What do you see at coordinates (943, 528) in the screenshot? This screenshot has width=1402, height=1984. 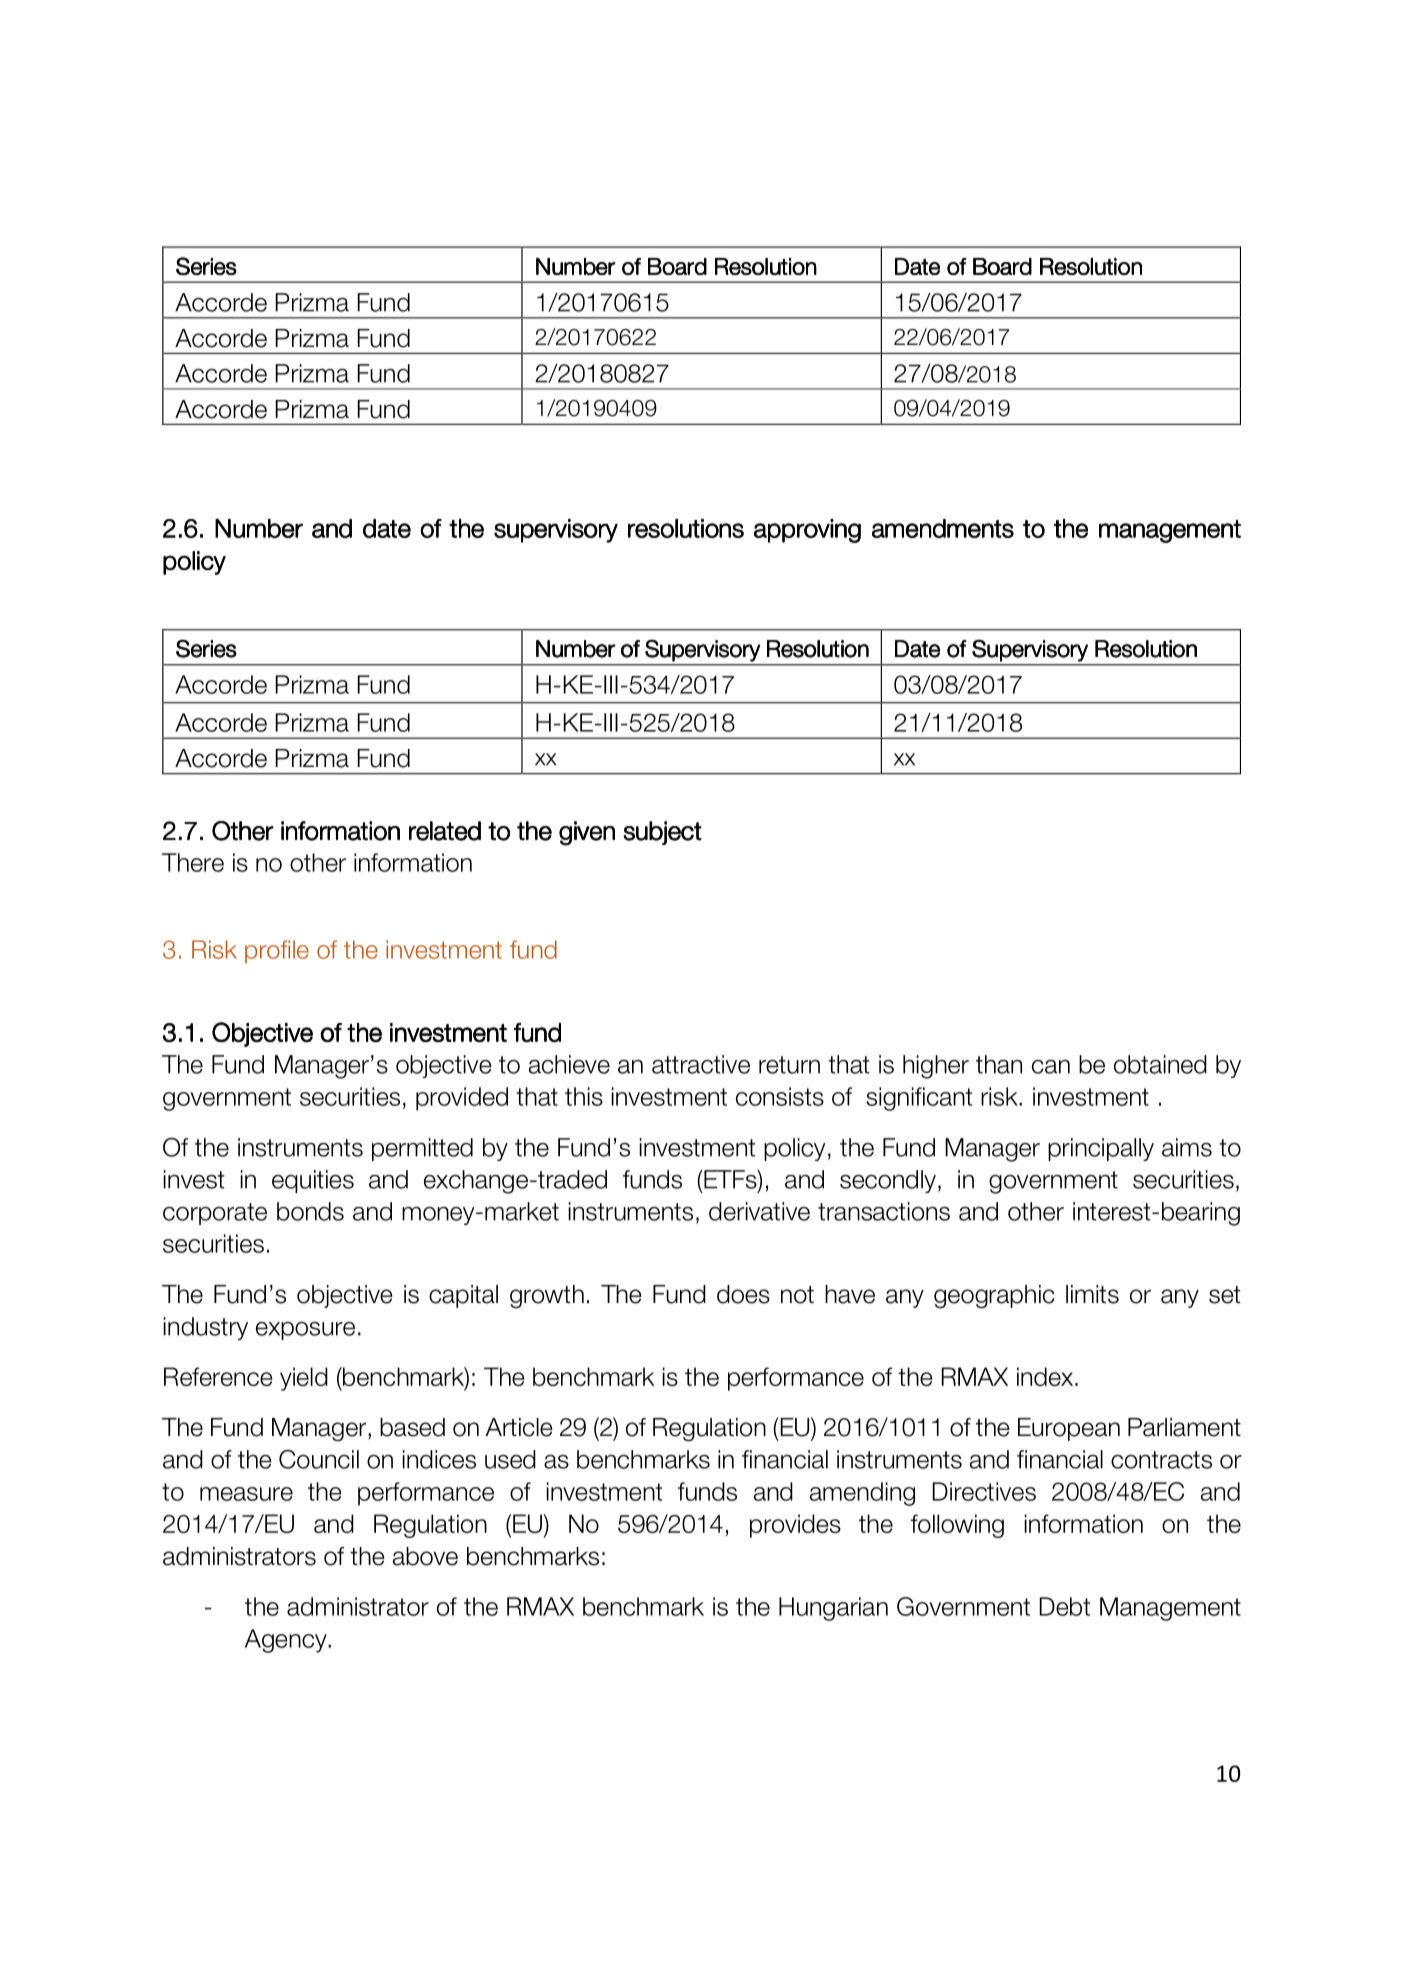 I see `amendments` at bounding box center [943, 528].
